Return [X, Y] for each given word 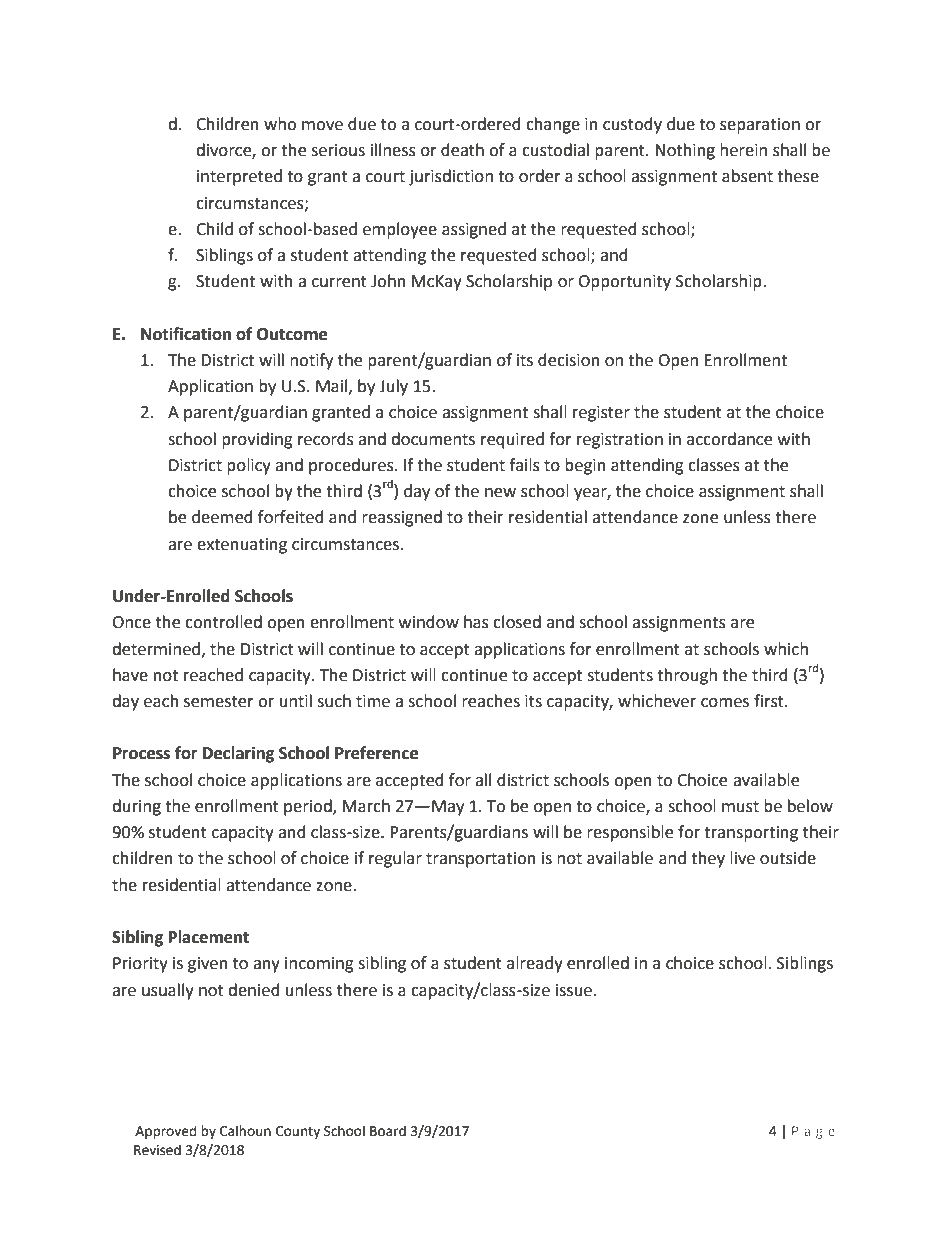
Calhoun [245, 1131]
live [742, 858]
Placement [209, 937]
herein [743, 150]
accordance [729, 439]
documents [433, 439]
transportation [481, 860]
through [687, 676]
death [462, 150]
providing [257, 440]
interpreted [239, 177]
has [476, 622]
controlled [223, 622]
